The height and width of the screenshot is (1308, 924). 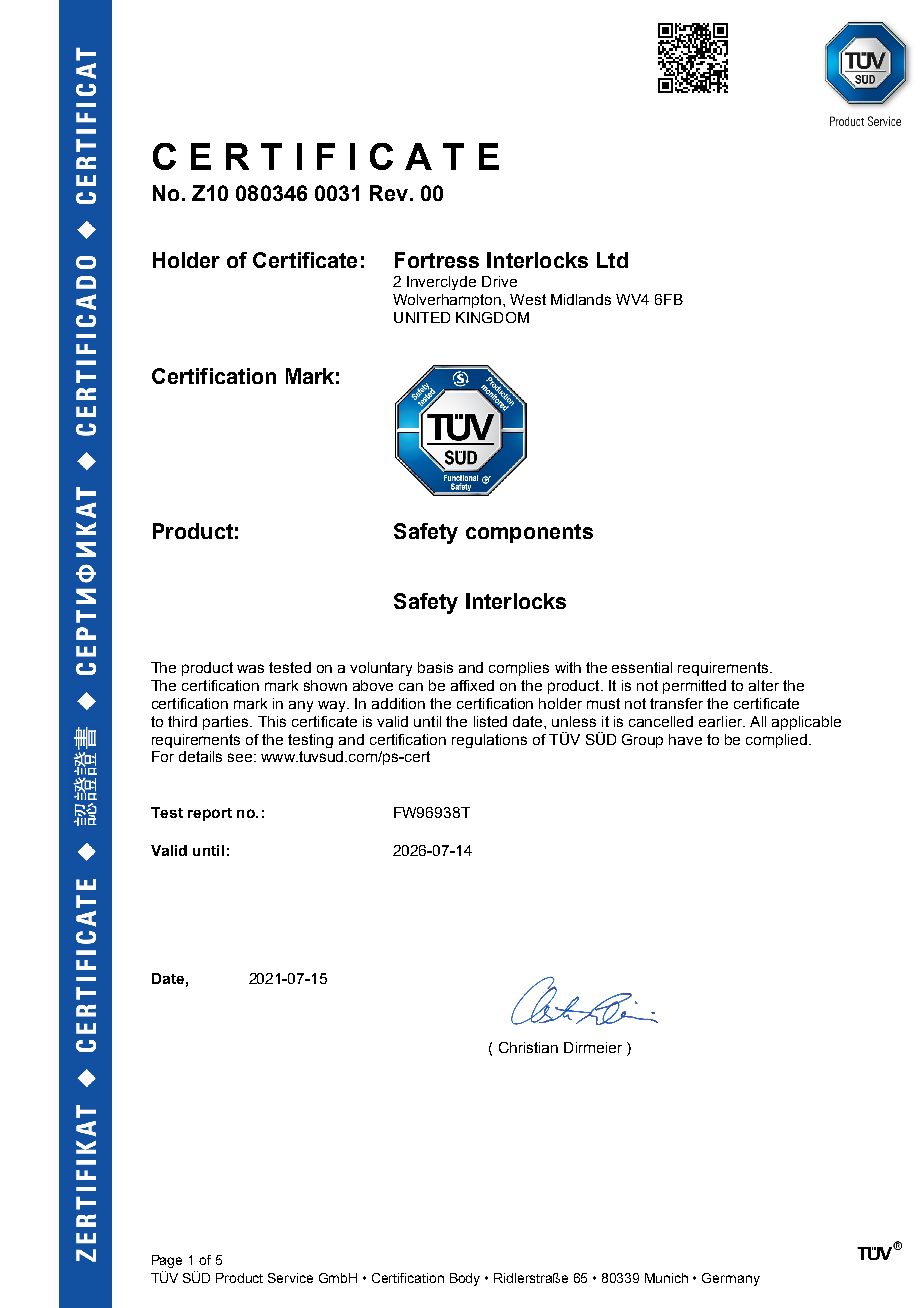 What do you see at coordinates (731, 1279) in the screenshot?
I see `Germany` at bounding box center [731, 1279].
